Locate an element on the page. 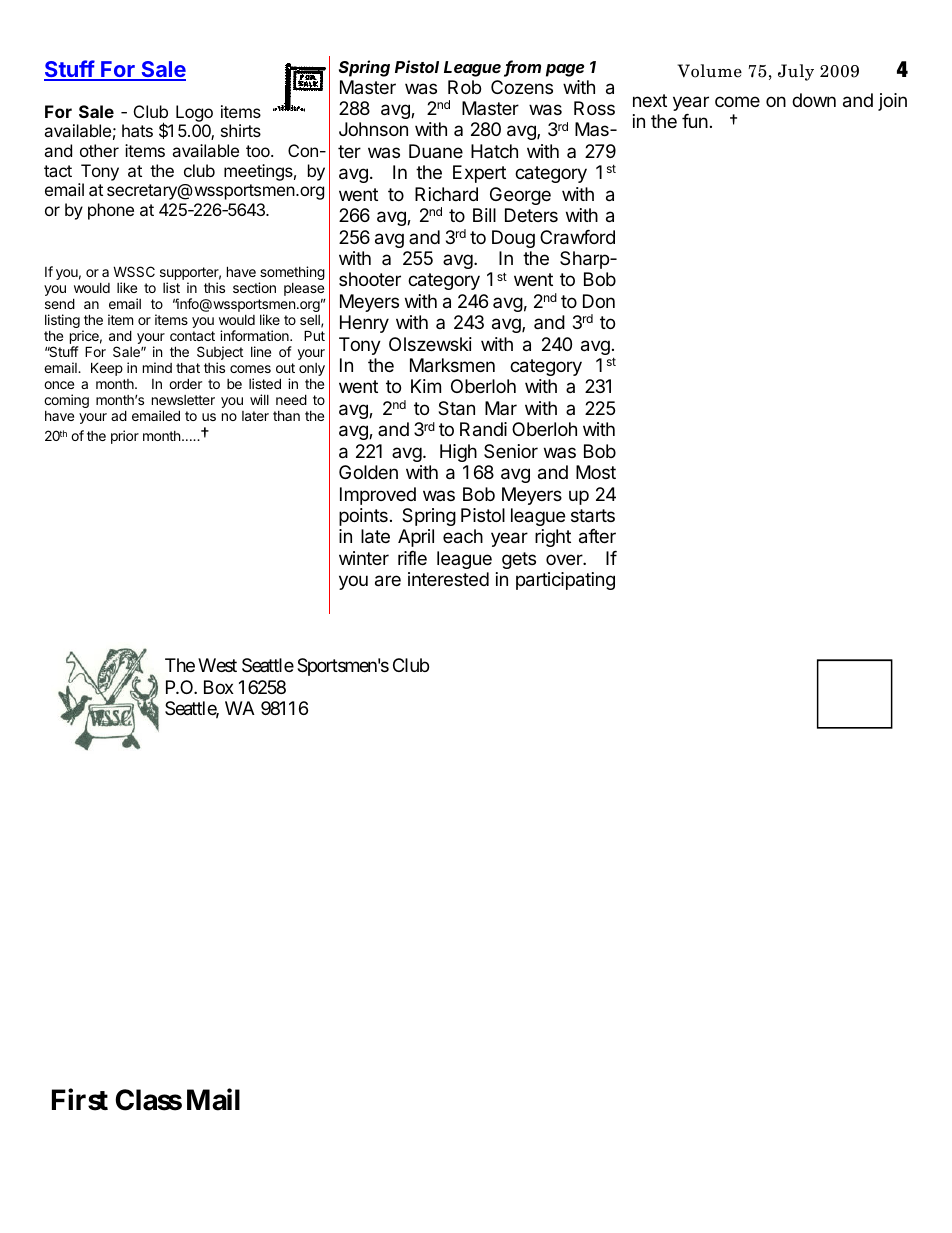 The width and height of the page is (952, 1233). Most is located at coordinates (596, 472).
